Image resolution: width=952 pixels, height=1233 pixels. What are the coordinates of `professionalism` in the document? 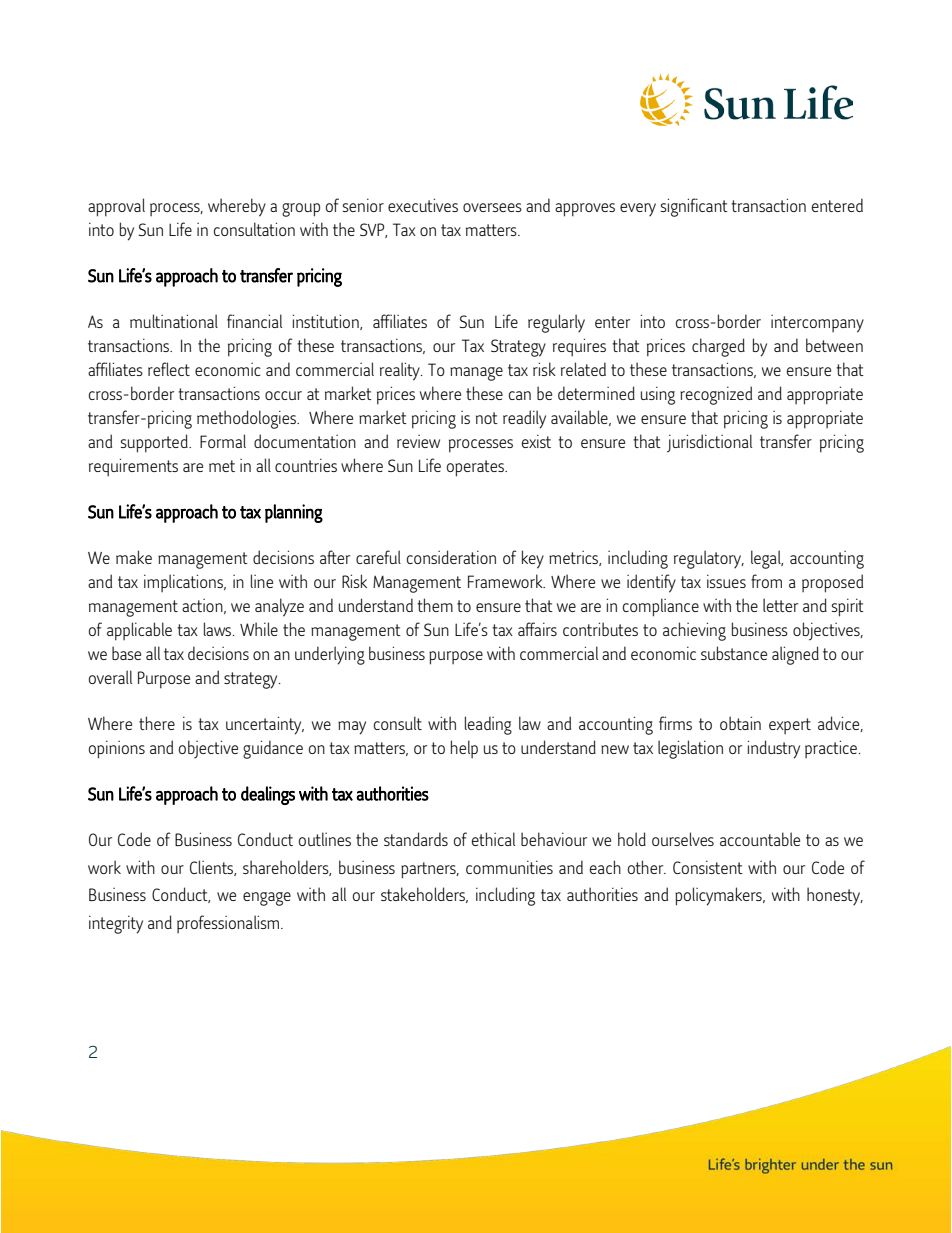 It's located at (228, 924).
